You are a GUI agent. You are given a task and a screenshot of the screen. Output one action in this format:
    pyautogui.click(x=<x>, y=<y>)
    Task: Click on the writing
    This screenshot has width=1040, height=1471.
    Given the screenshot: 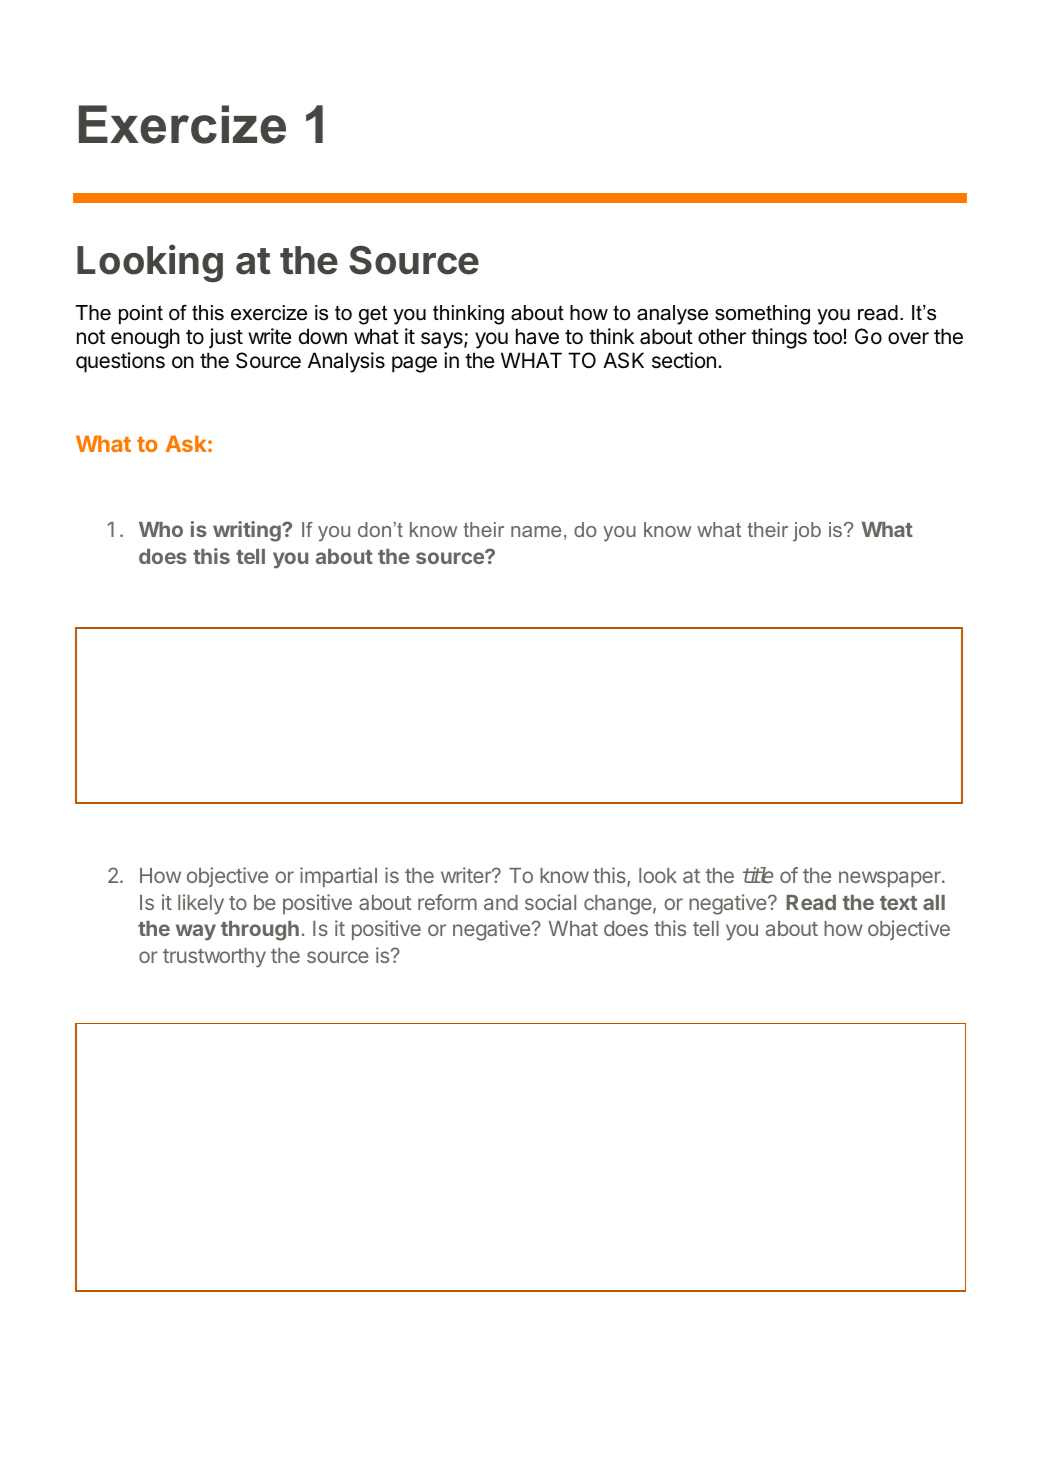 What is the action you would take?
    pyautogui.click(x=248, y=531)
